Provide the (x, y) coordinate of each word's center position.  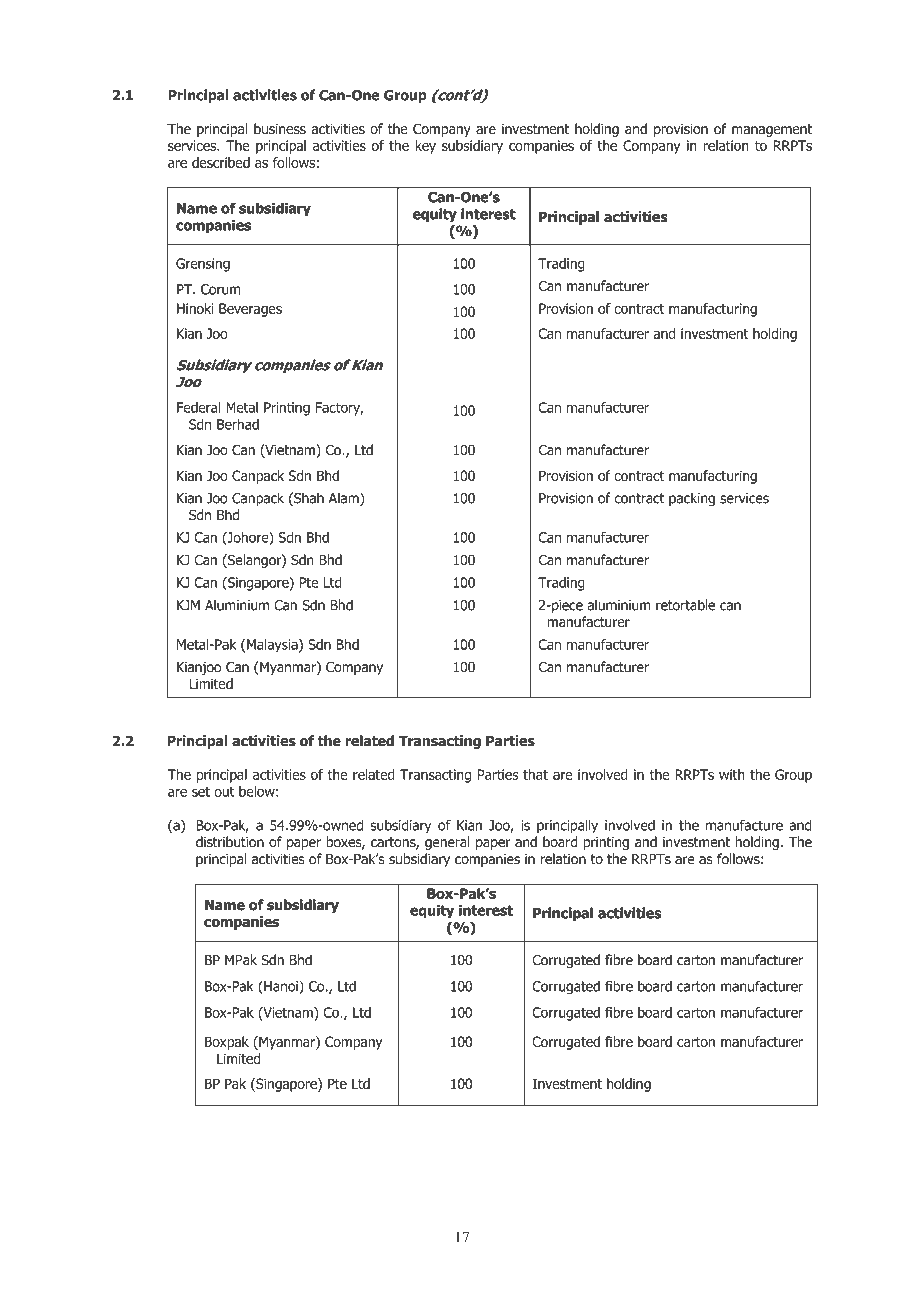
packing (692, 499)
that (535, 774)
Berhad (238, 424)
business (280, 129)
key (425, 147)
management (772, 130)
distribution (230, 842)
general (447, 843)
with (732, 774)
